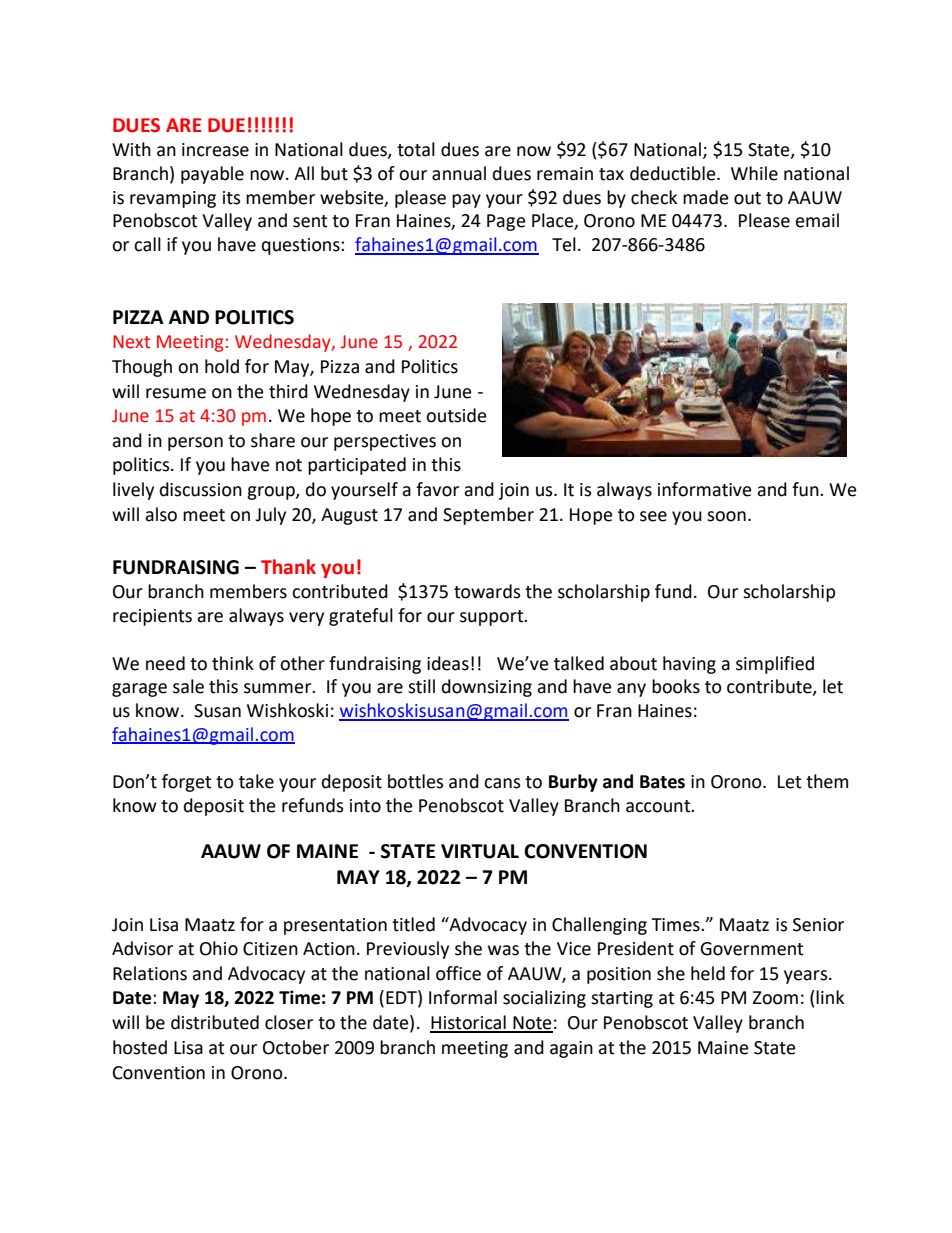 Image resolution: width=952 pixels, height=1233 pixels. What do you see at coordinates (705, 489) in the screenshot?
I see `informative` at bounding box center [705, 489].
